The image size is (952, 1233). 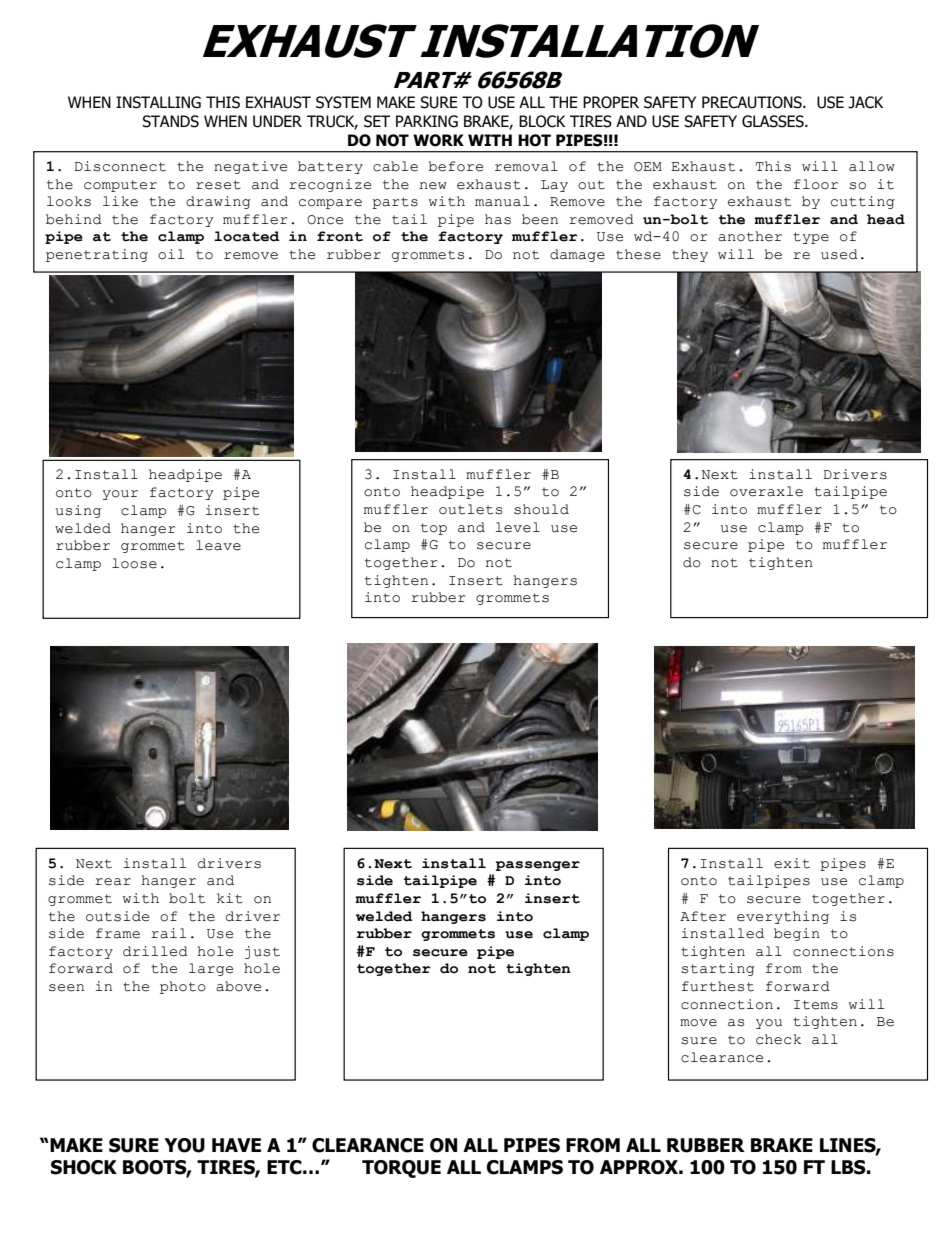 I want to click on WORK, so click(x=438, y=140).
